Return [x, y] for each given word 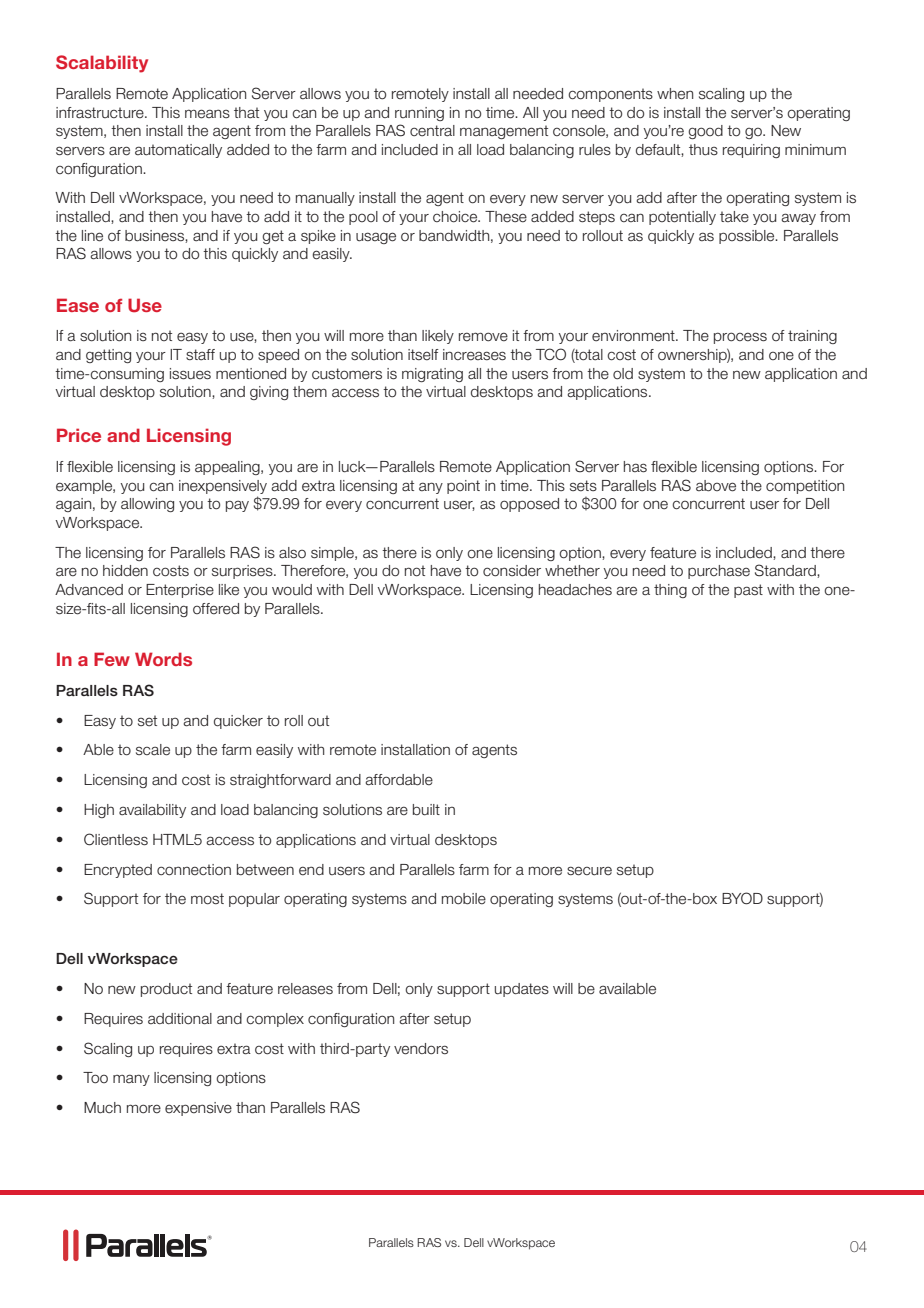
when [675, 94]
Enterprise [180, 591]
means [207, 114]
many [131, 1080]
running [419, 114]
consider [512, 571]
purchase [719, 572]
